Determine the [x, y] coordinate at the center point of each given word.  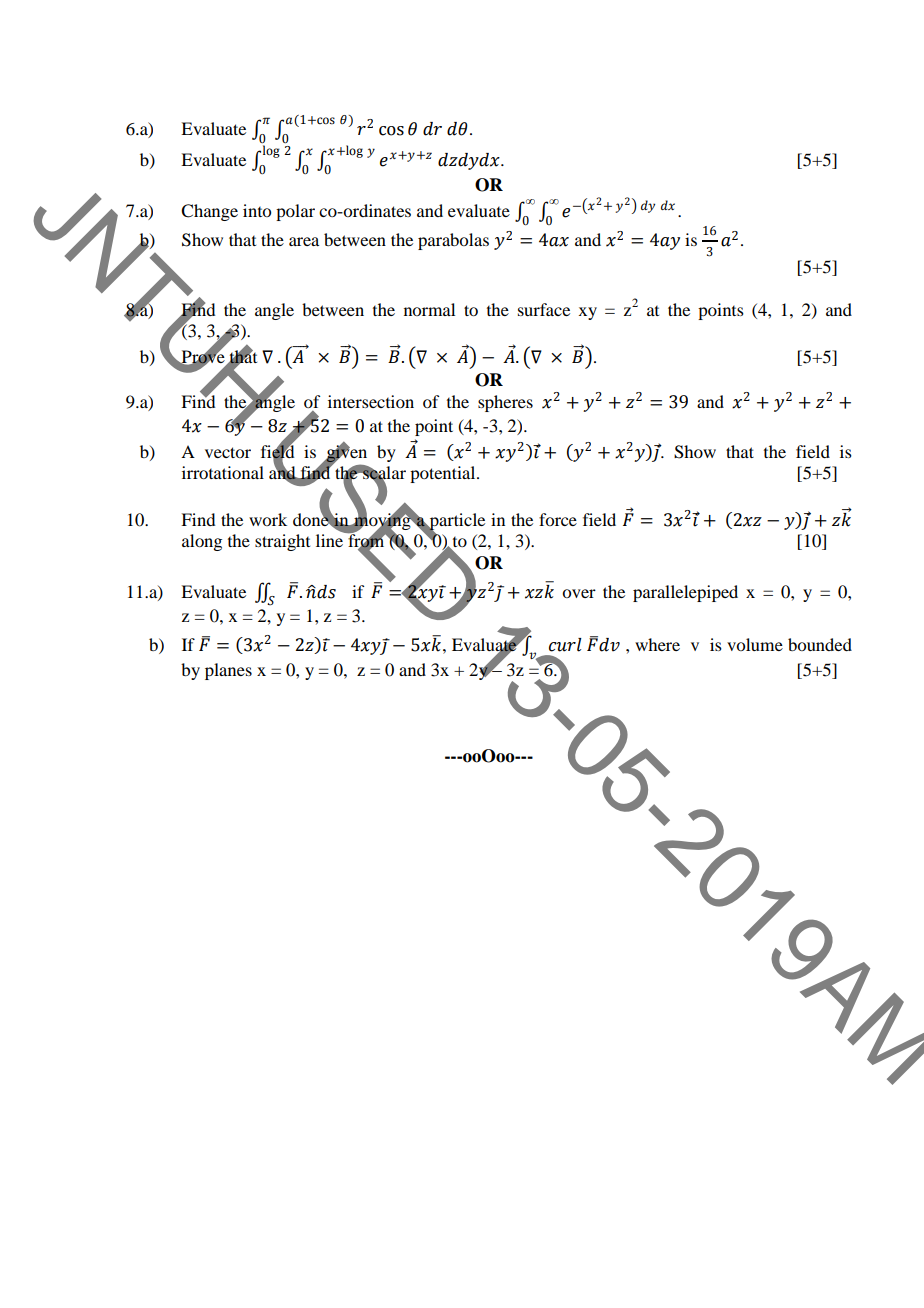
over [579, 593]
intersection [371, 401]
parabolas [453, 241]
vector [228, 452]
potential [444, 474]
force [558, 519]
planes [228, 671]
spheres [505, 403]
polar [295, 212]
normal [429, 309]
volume [755, 644]
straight [282, 542]
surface [544, 309]
